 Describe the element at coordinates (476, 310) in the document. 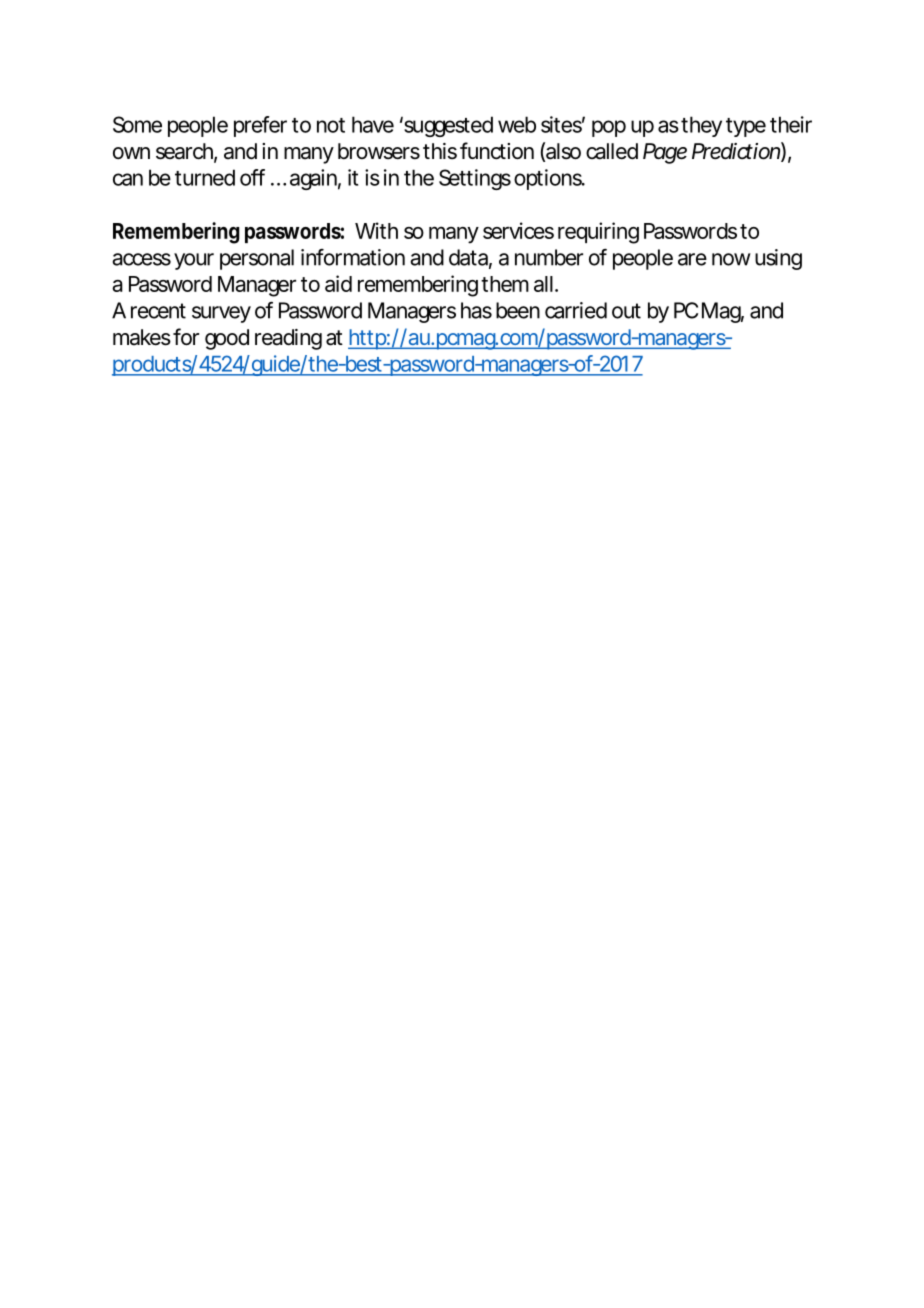

I see `has` at that location.
